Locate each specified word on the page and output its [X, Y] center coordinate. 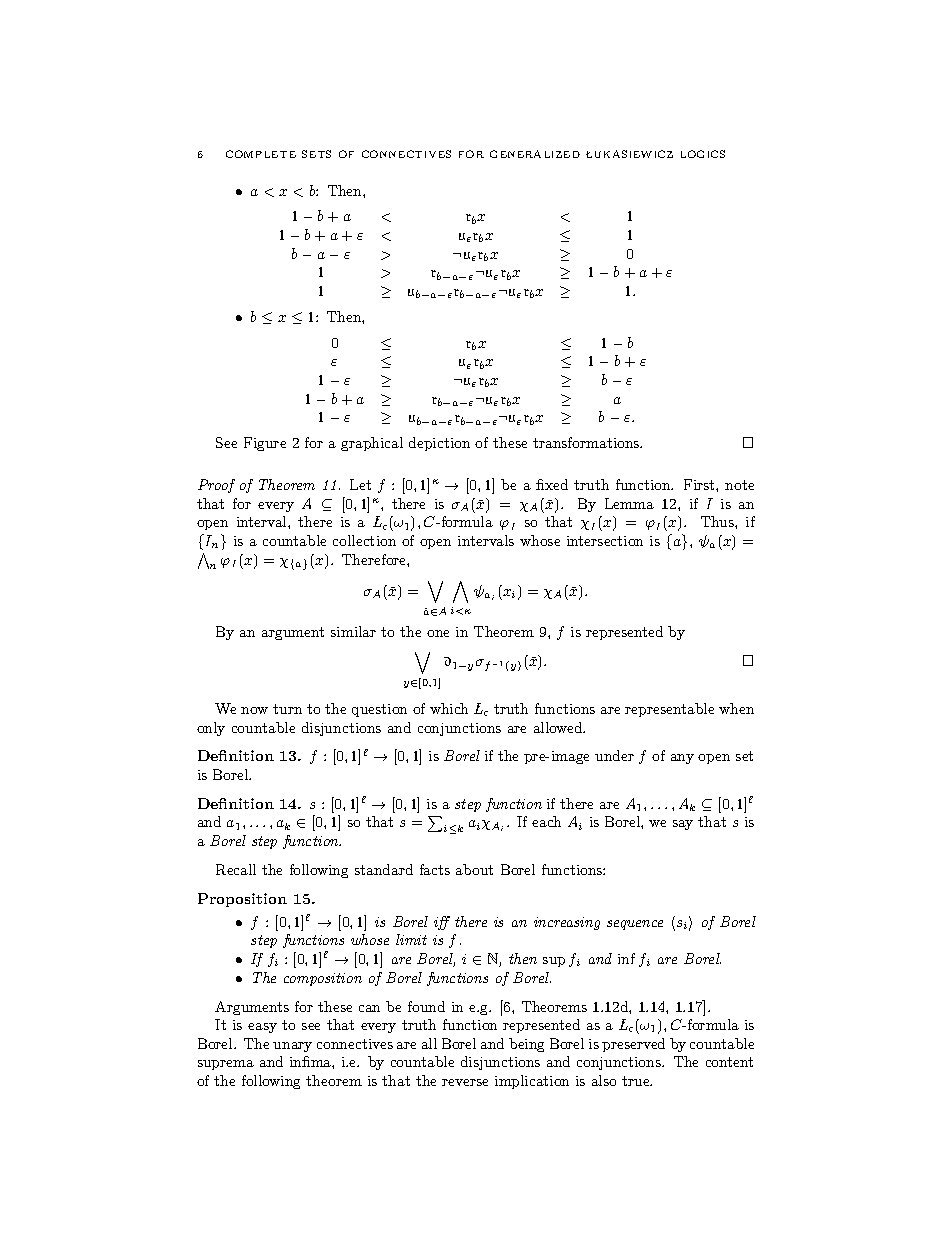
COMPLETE [261, 154]
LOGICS [703, 154]
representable [669, 710]
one [438, 633]
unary [292, 1047]
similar [353, 631]
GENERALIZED [535, 154]
